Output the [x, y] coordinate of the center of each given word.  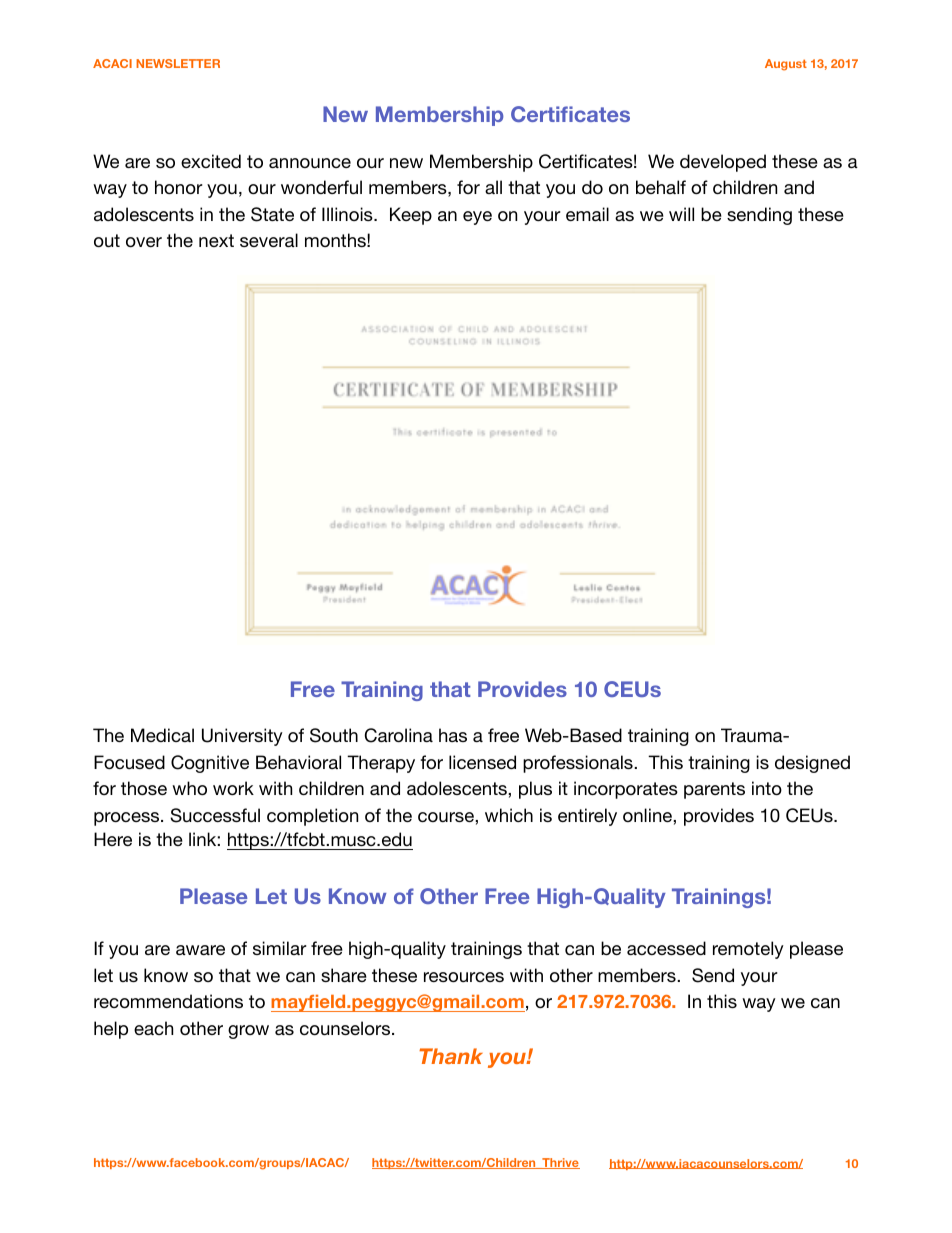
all [493, 187]
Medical [162, 735]
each [153, 1028]
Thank [451, 1056]
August [786, 65]
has [453, 735]
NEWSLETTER [178, 63]
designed [812, 764]
